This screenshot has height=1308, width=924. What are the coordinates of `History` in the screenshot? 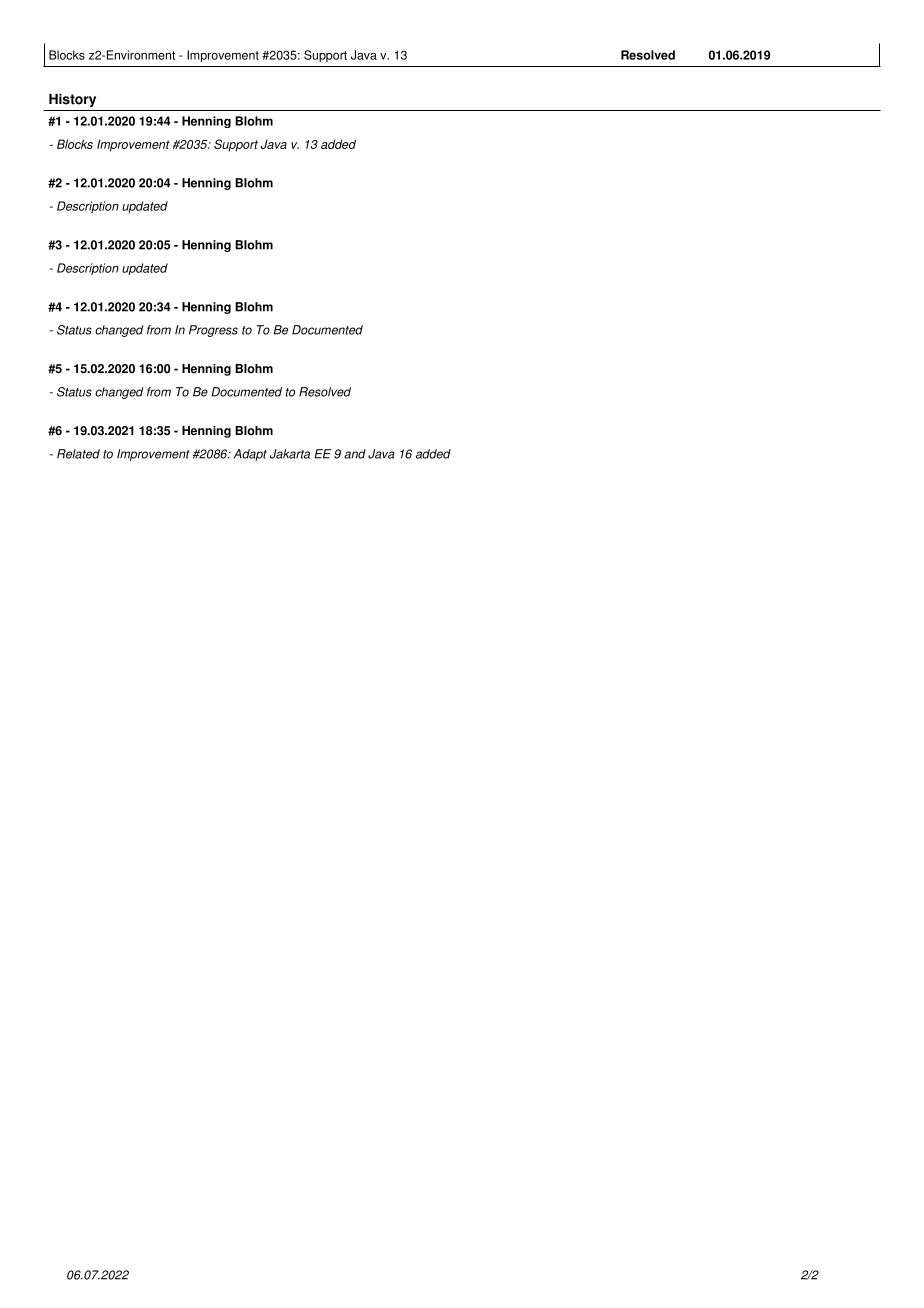 It's located at (72, 100).
